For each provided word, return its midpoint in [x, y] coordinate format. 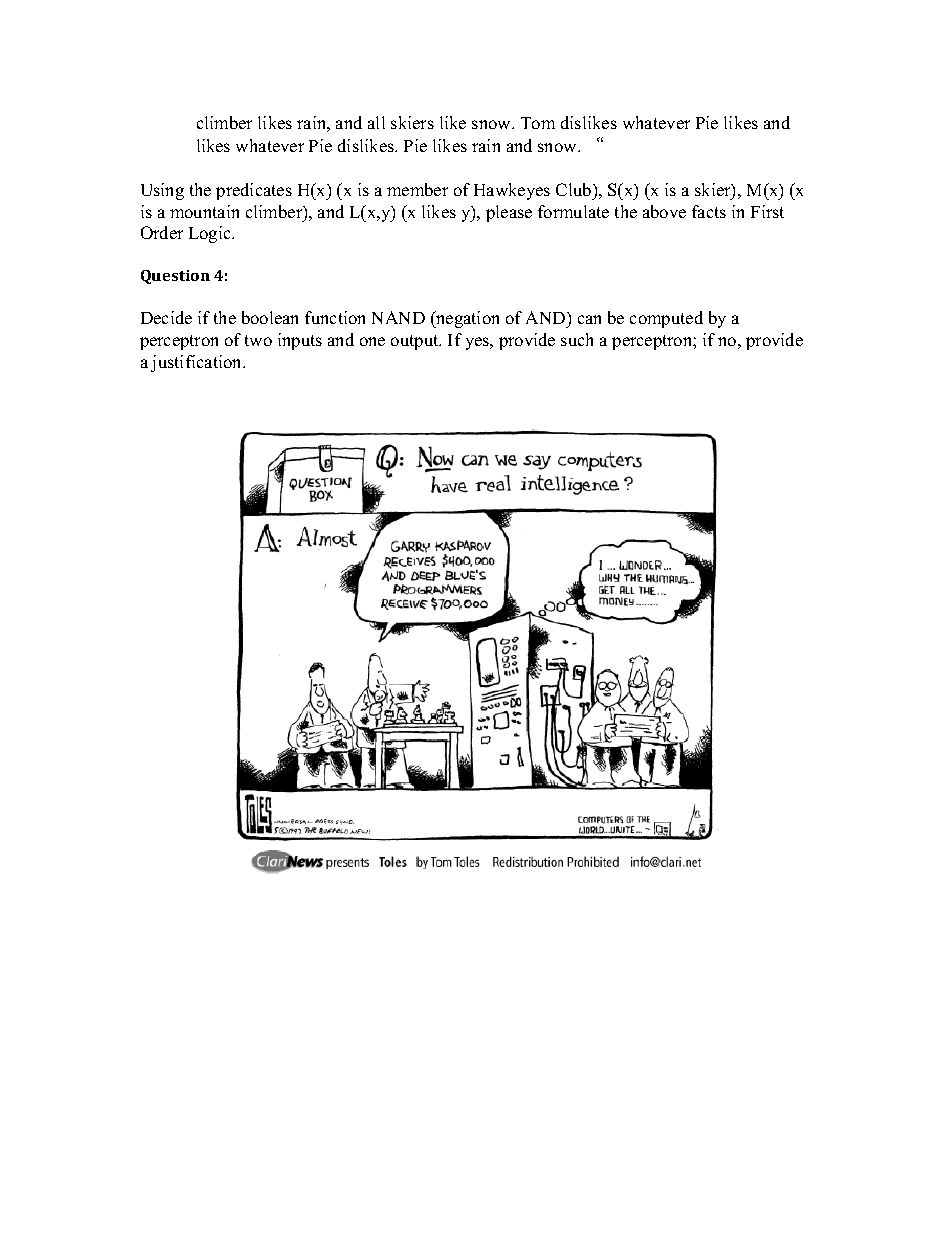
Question [175, 277]
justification [198, 363]
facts [709, 211]
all [376, 122]
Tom [538, 123]
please [509, 213]
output [416, 342]
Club [575, 191]
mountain [204, 211]
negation [466, 319]
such [577, 339]
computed [666, 319]
